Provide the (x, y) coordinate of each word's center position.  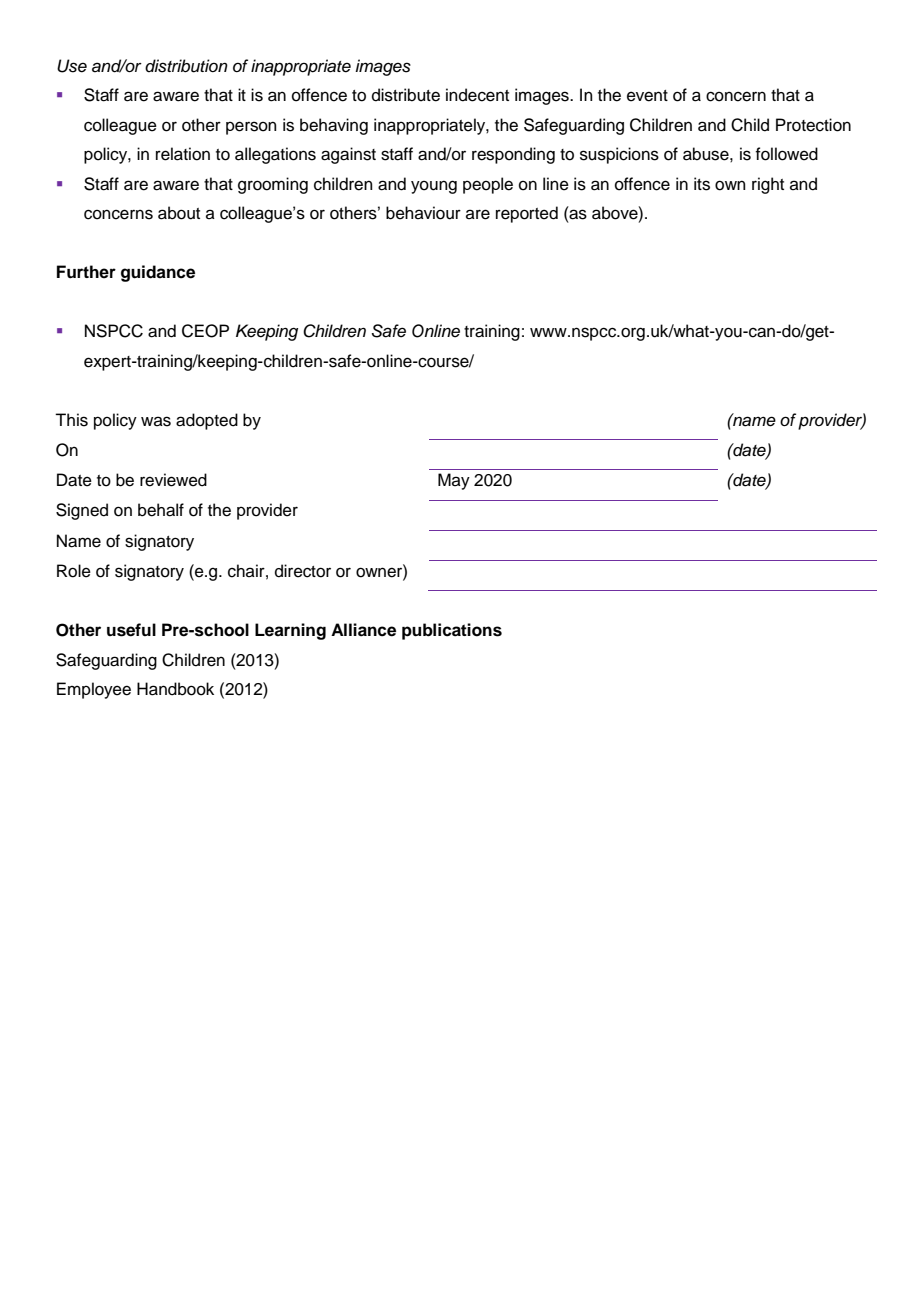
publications (452, 631)
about (179, 213)
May (454, 481)
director (303, 571)
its (702, 184)
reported (527, 214)
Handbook (175, 689)
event (647, 96)
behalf (161, 510)
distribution (186, 66)
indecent (477, 95)
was (156, 421)
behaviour (423, 213)
